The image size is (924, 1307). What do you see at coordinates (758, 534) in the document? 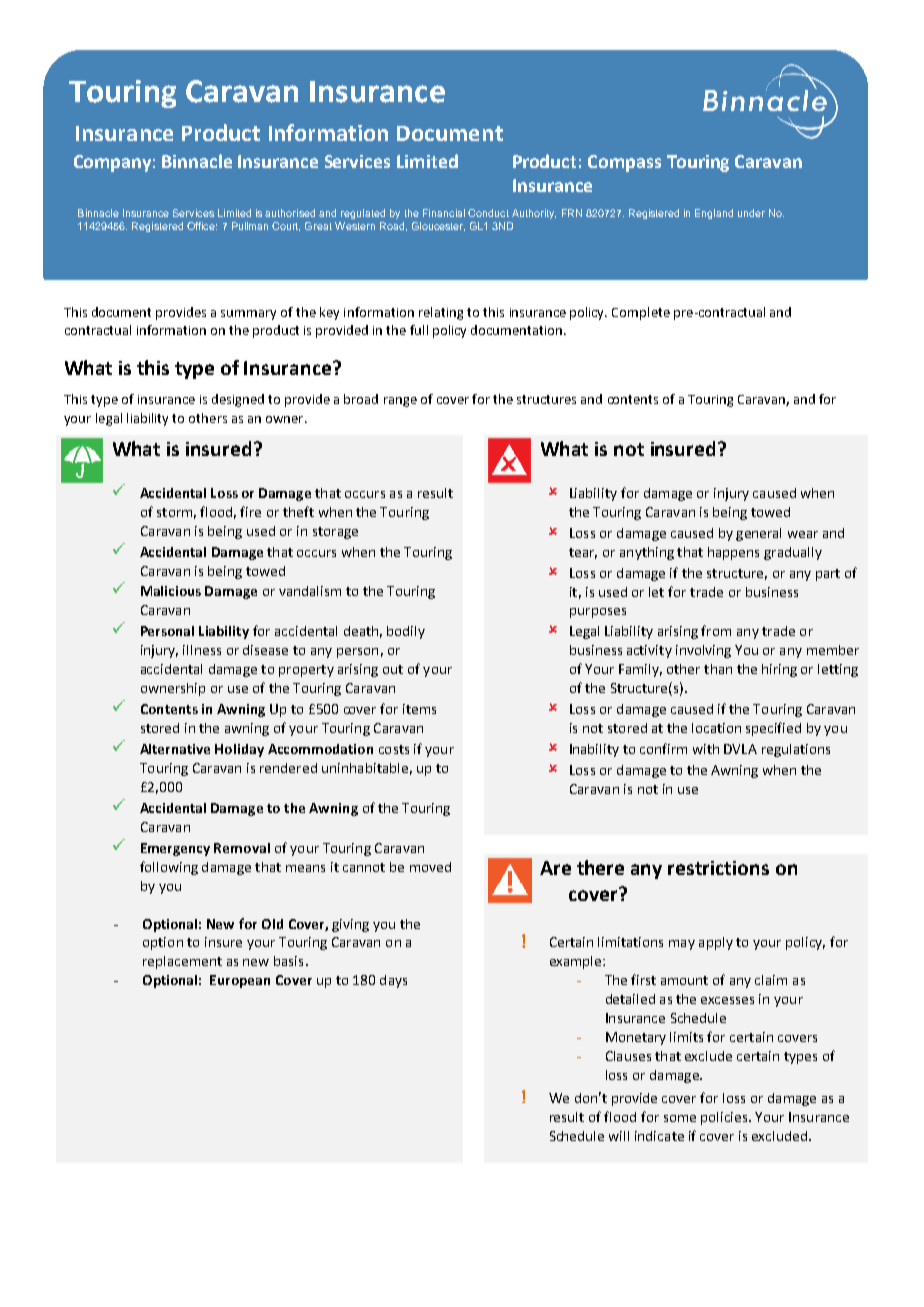
I see `general` at bounding box center [758, 534].
